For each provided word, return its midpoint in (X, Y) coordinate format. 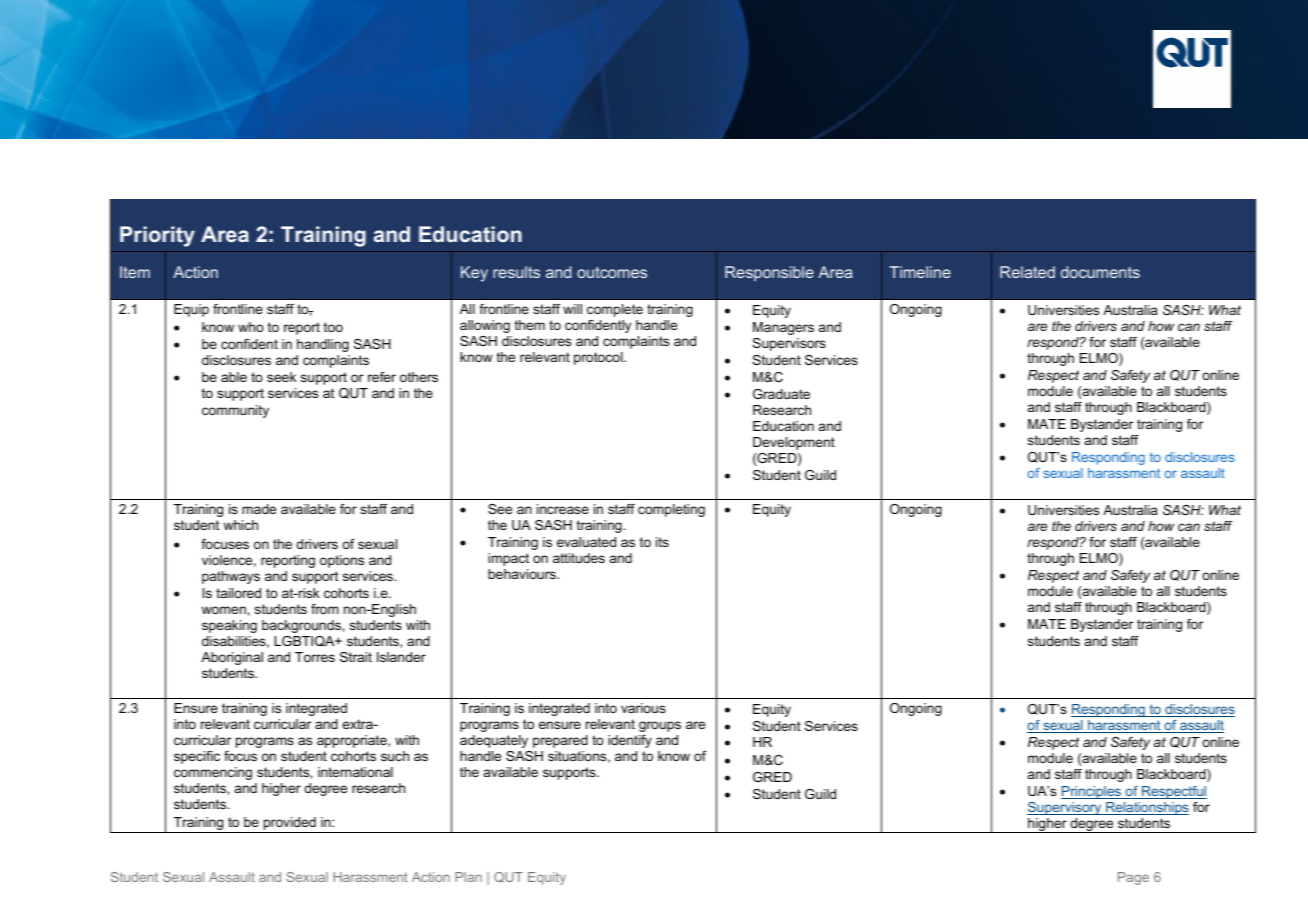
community (235, 411)
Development (794, 443)
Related (1027, 272)
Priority (157, 236)
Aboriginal (232, 658)
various (643, 708)
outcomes (612, 272)
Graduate (781, 394)
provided (290, 825)
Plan (468, 877)
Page (1133, 878)
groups (660, 726)
